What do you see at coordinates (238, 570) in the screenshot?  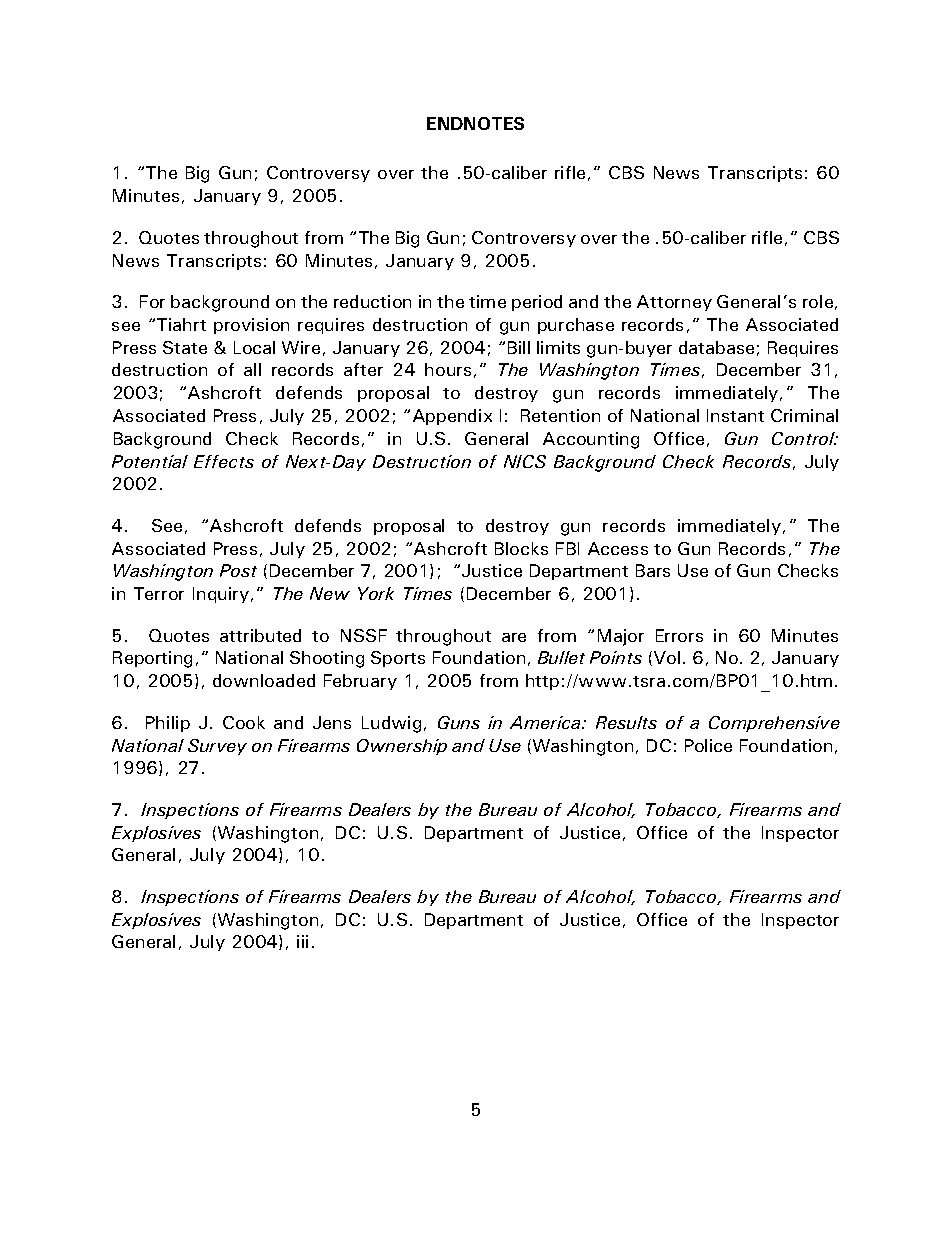 I see `Post` at bounding box center [238, 570].
